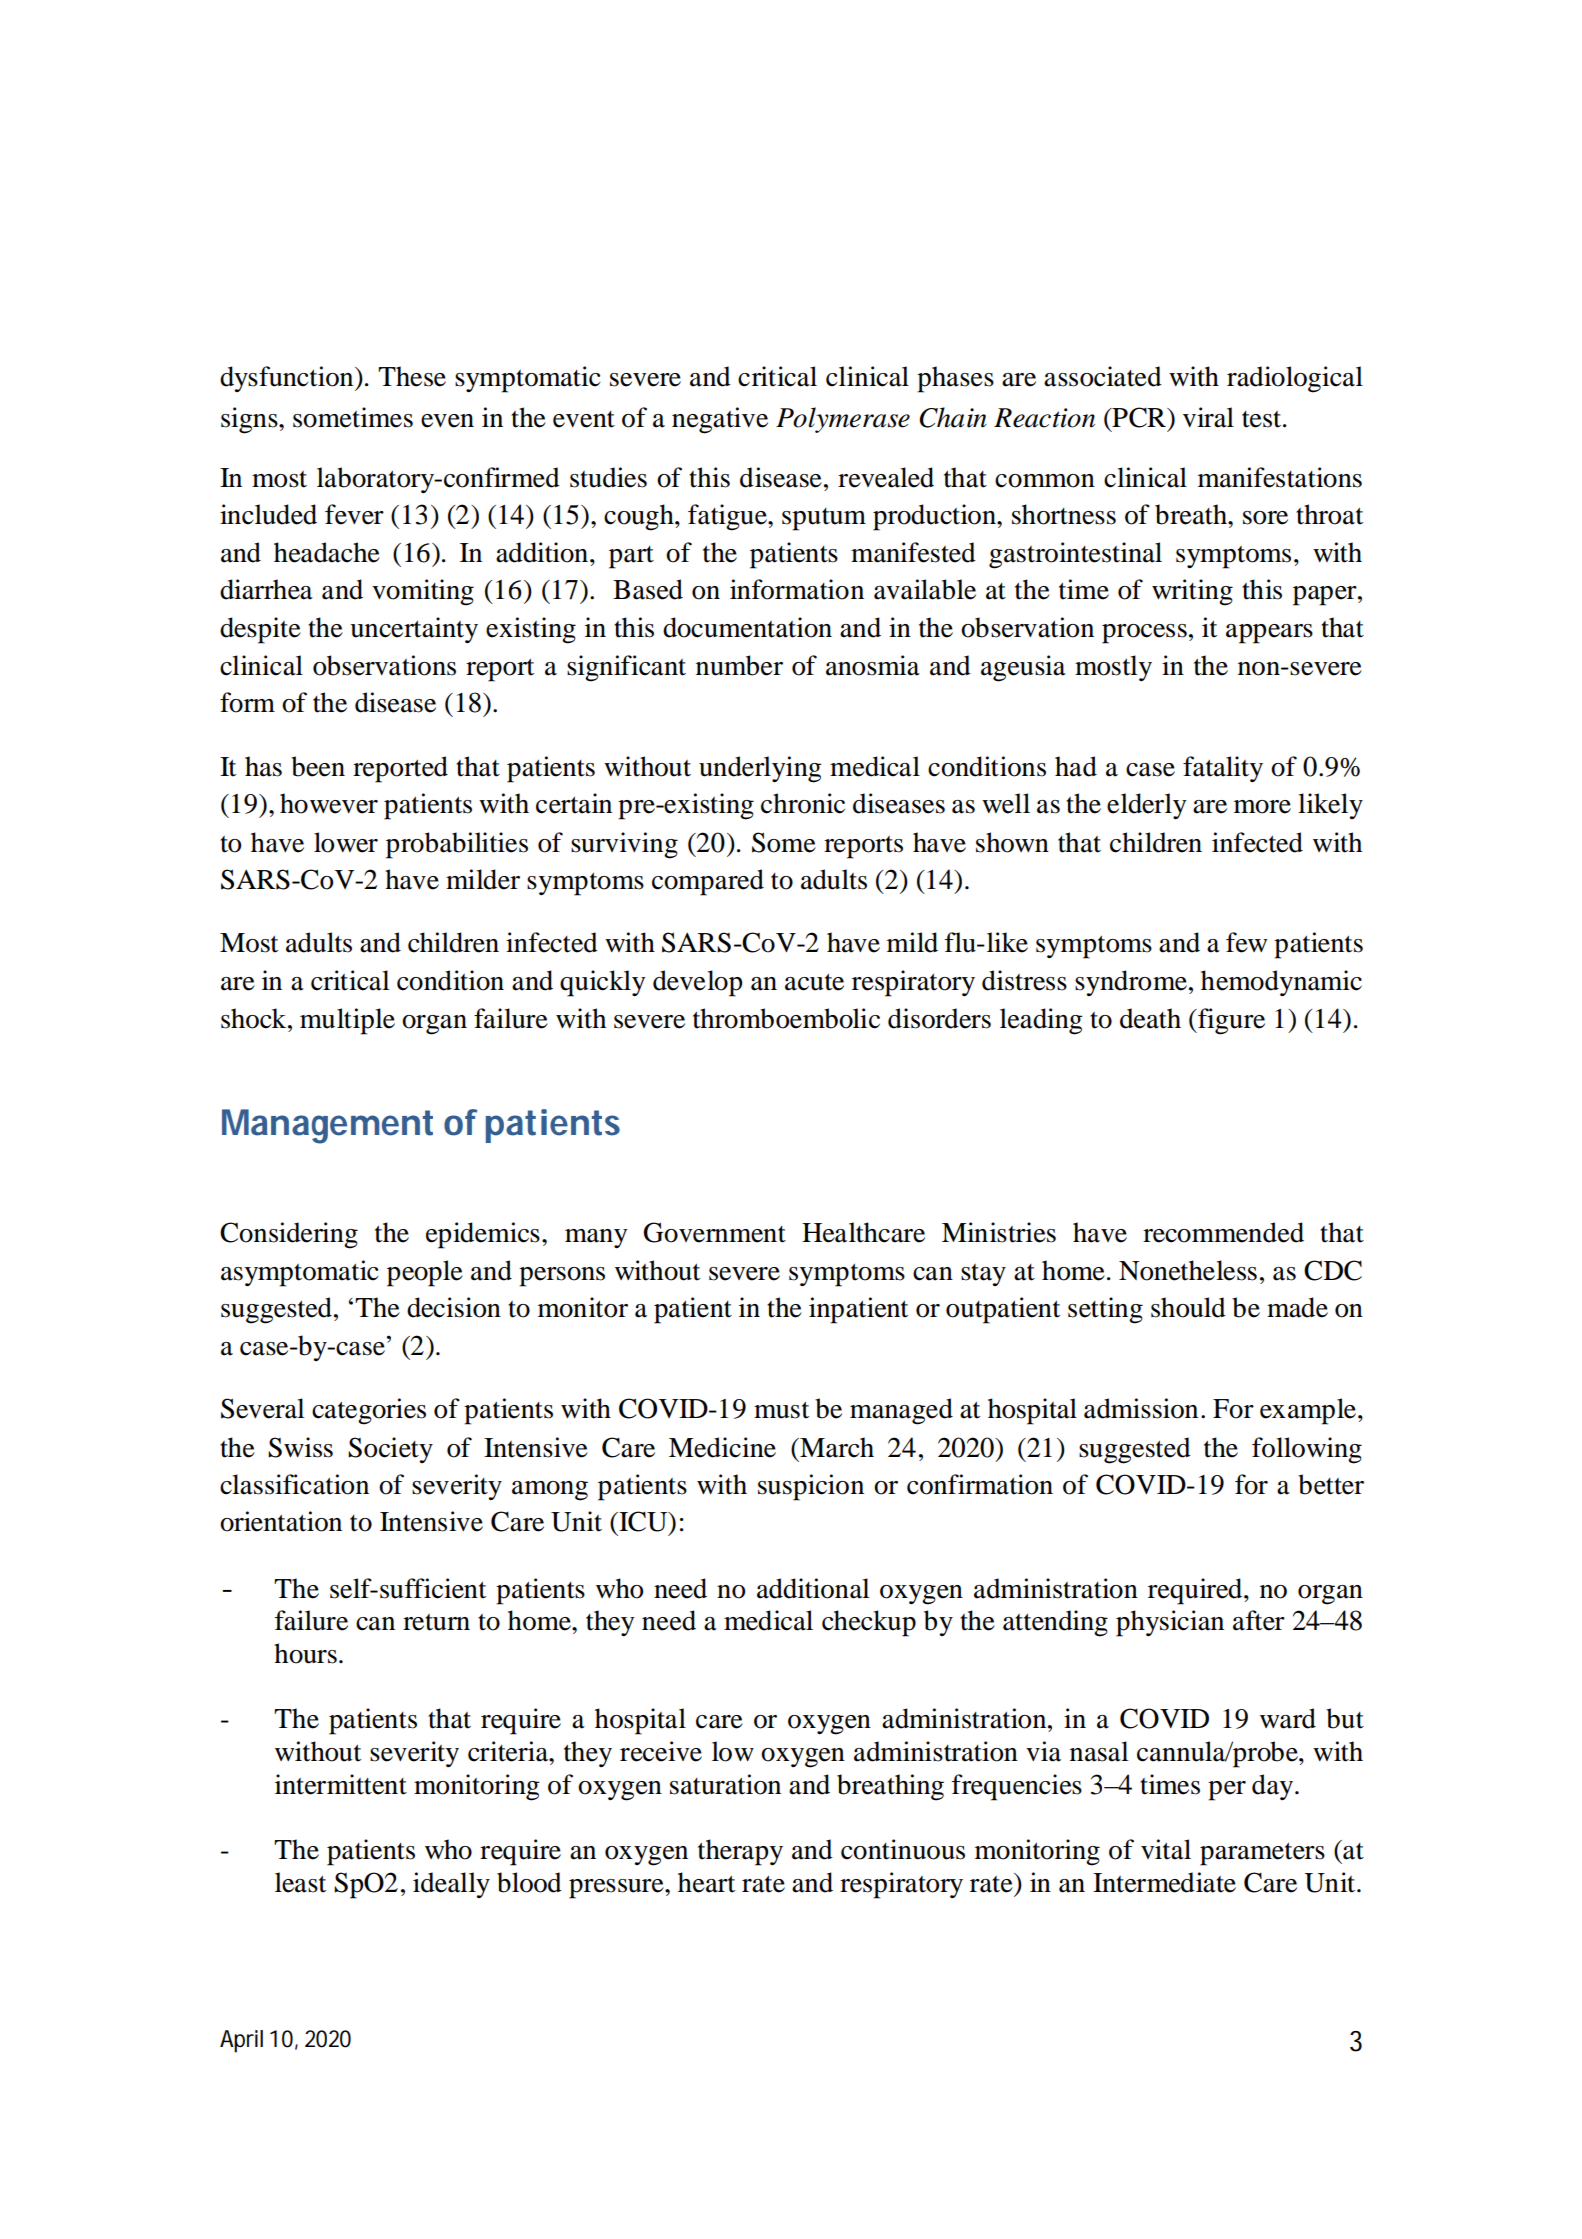 The height and width of the page is (2239, 1582). What do you see at coordinates (390, 1450) in the page?
I see `Society` at bounding box center [390, 1450].
